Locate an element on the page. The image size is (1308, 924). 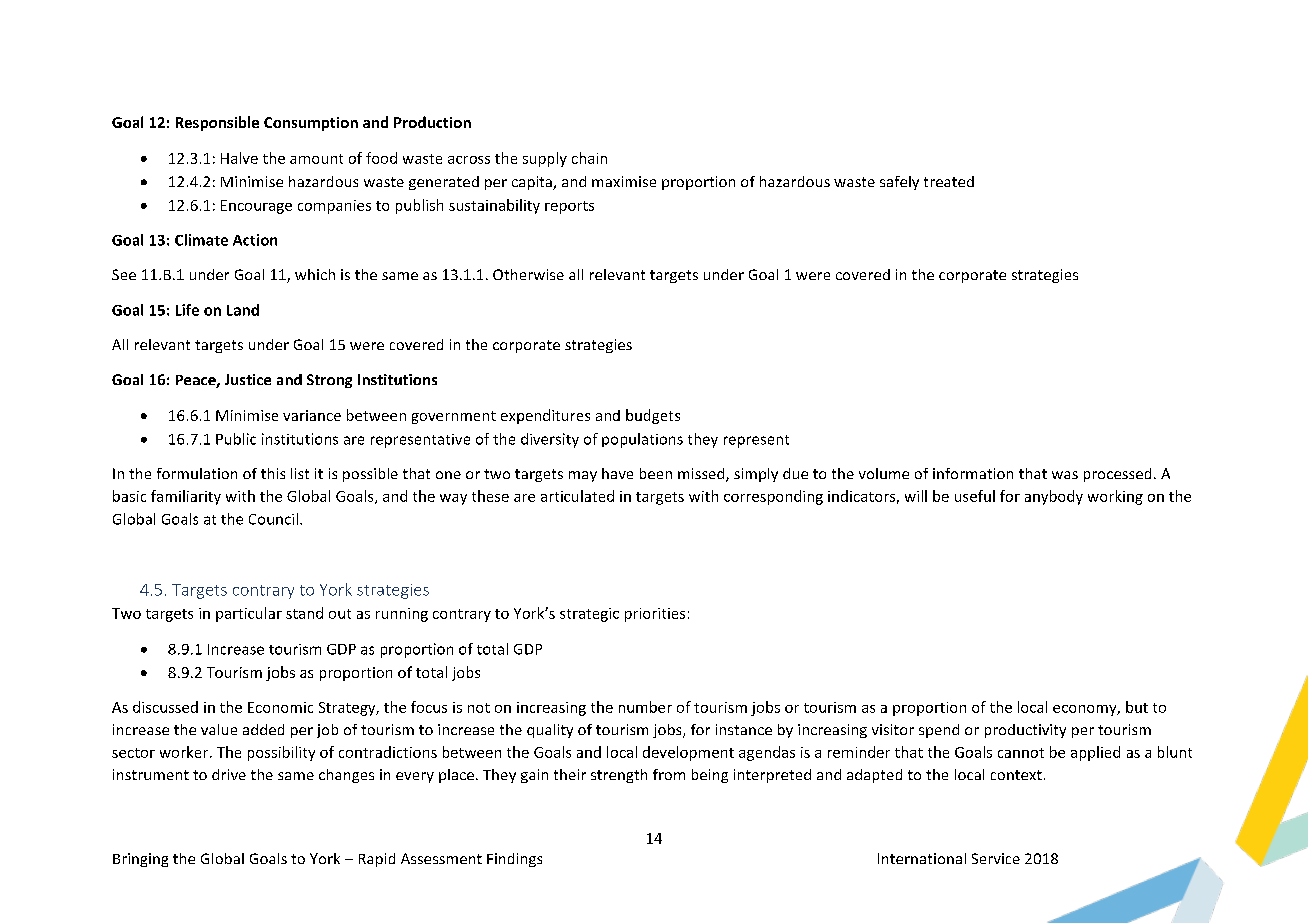
Halve is located at coordinates (239, 158).
